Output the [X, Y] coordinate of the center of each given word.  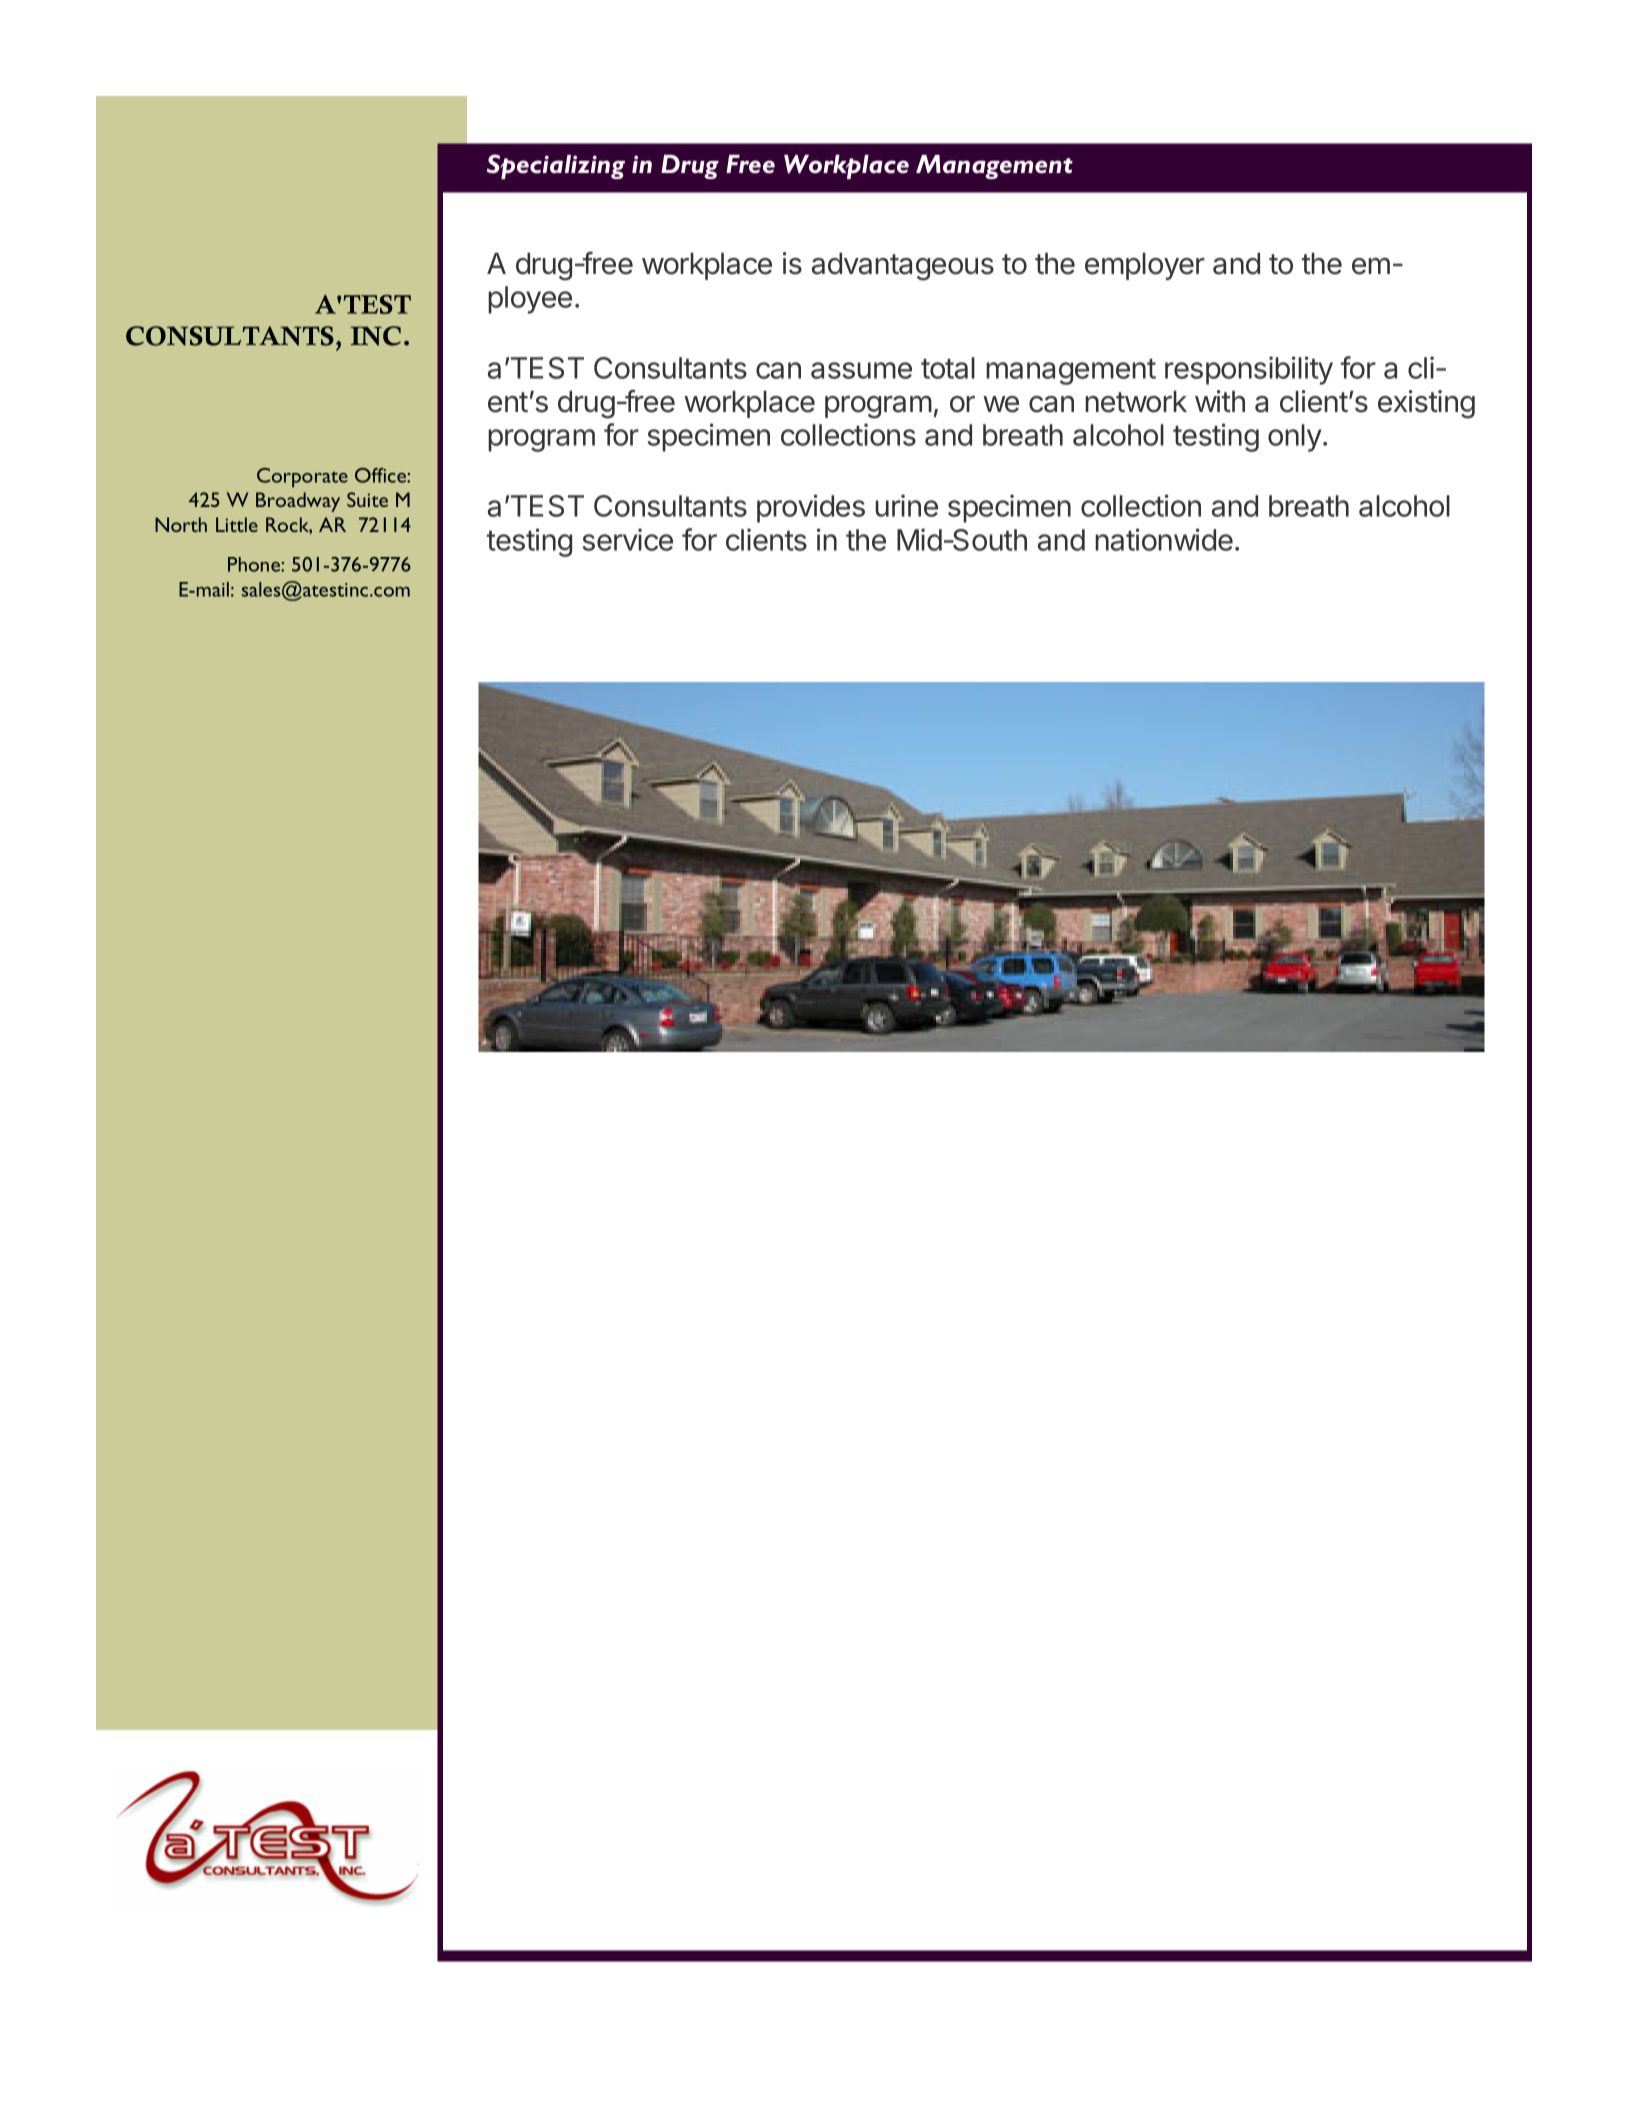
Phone [255, 564]
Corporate [302, 478]
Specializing [556, 166]
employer [1145, 266]
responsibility [1249, 370]
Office [381, 475]
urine [906, 505]
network [1136, 401]
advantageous [903, 266]
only [1295, 438]
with [1220, 401]
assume [861, 370]
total [948, 368]
